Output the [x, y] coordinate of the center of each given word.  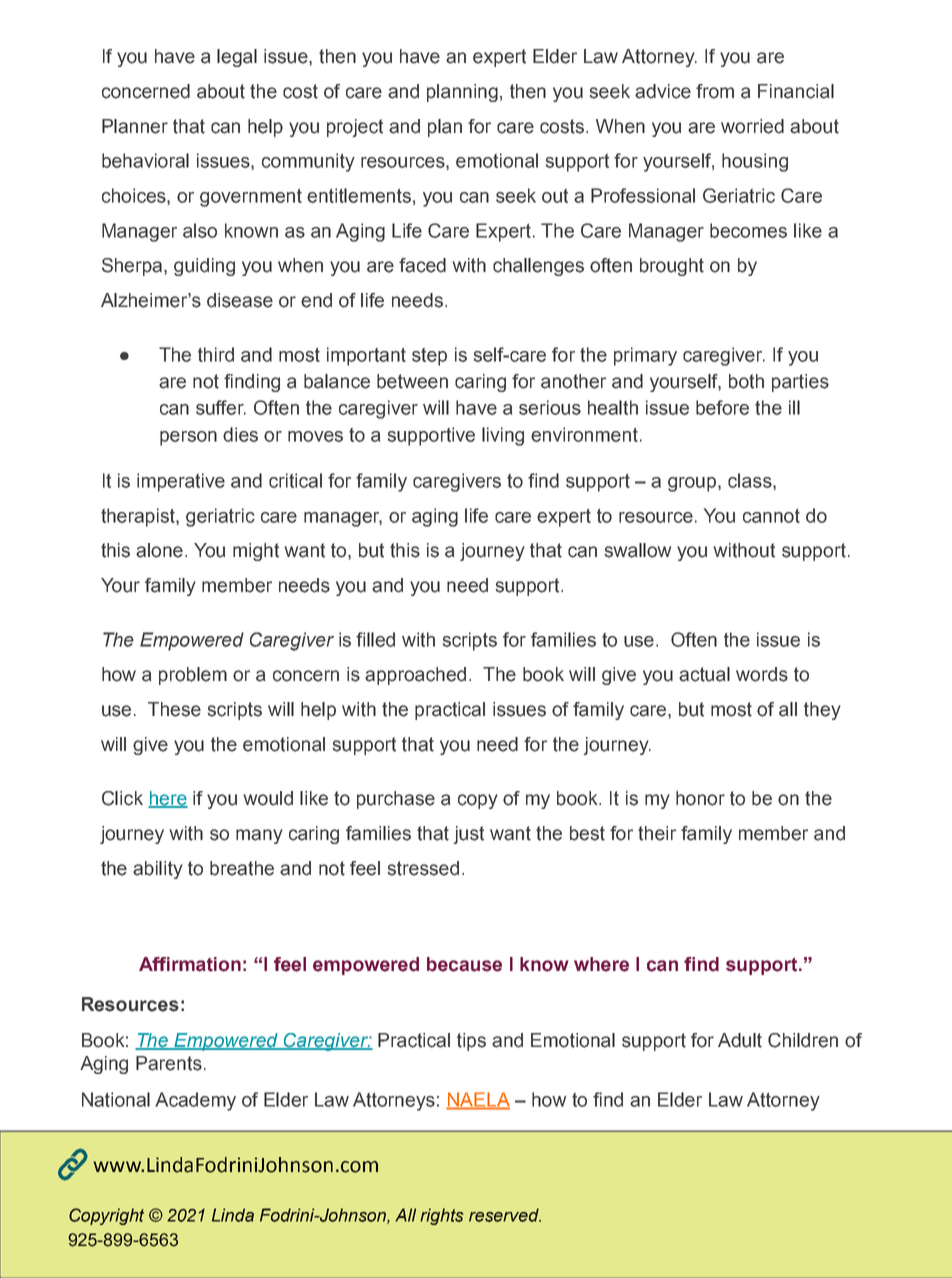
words [762, 674]
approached [415, 676]
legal [237, 58]
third [216, 354]
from [715, 91]
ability [158, 870]
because [464, 964]
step [429, 357]
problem [193, 676]
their [657, 833]
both [746, 381]
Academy [195, 1101]
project [355, 128]
